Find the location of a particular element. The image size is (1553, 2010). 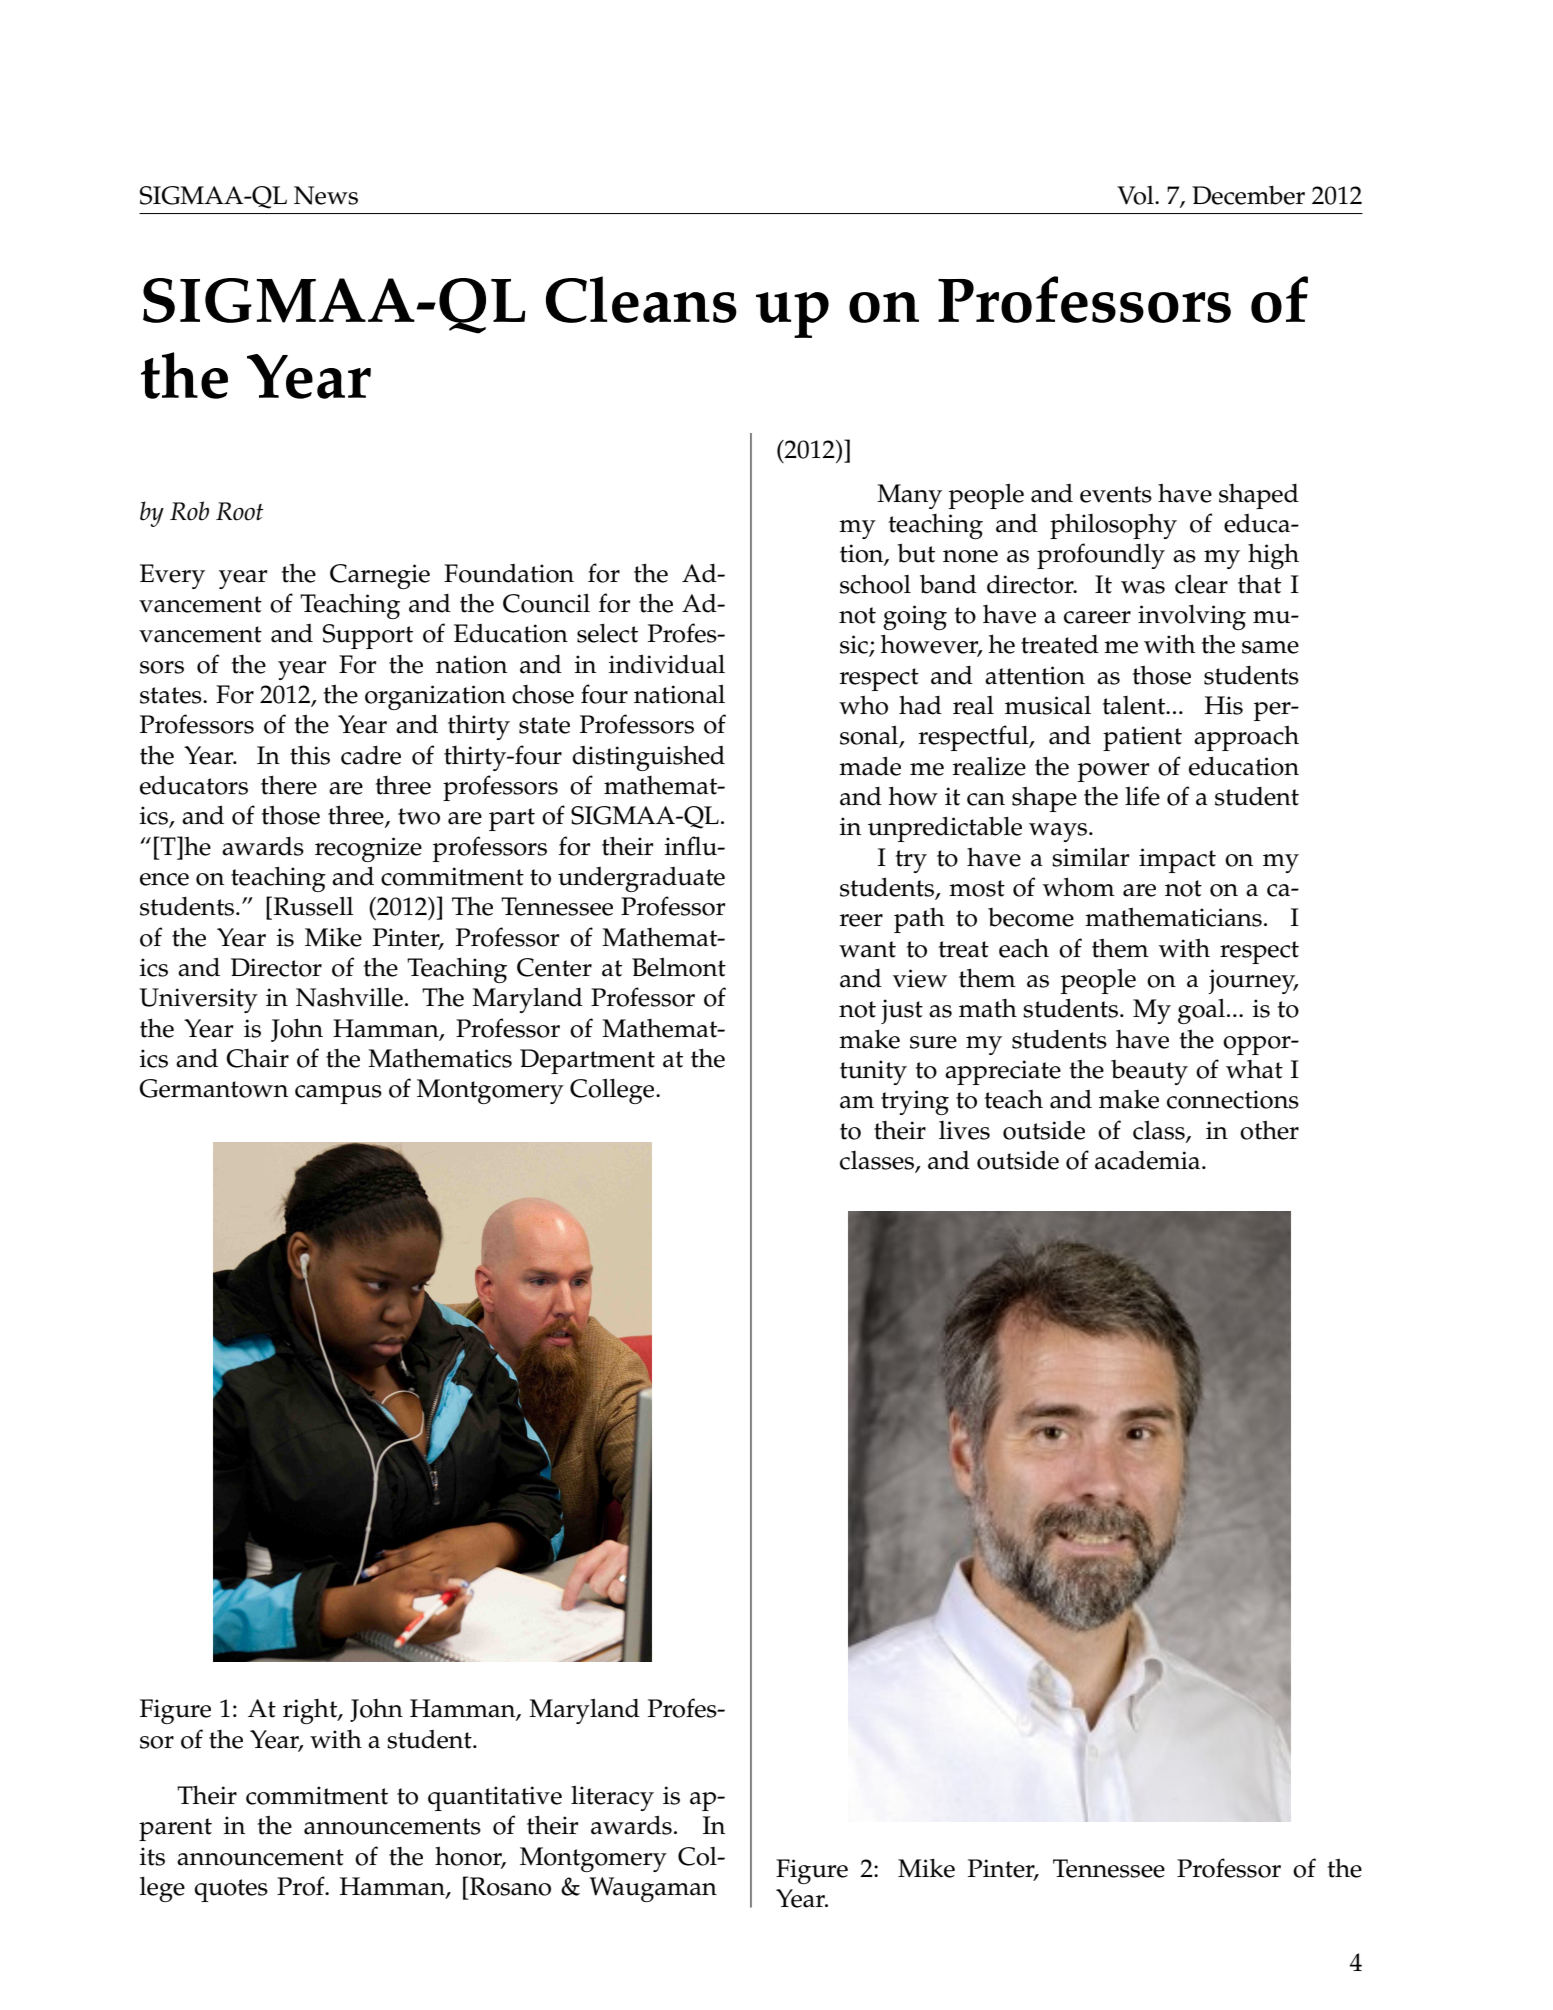

December is located at coordinates (1248, 195).
